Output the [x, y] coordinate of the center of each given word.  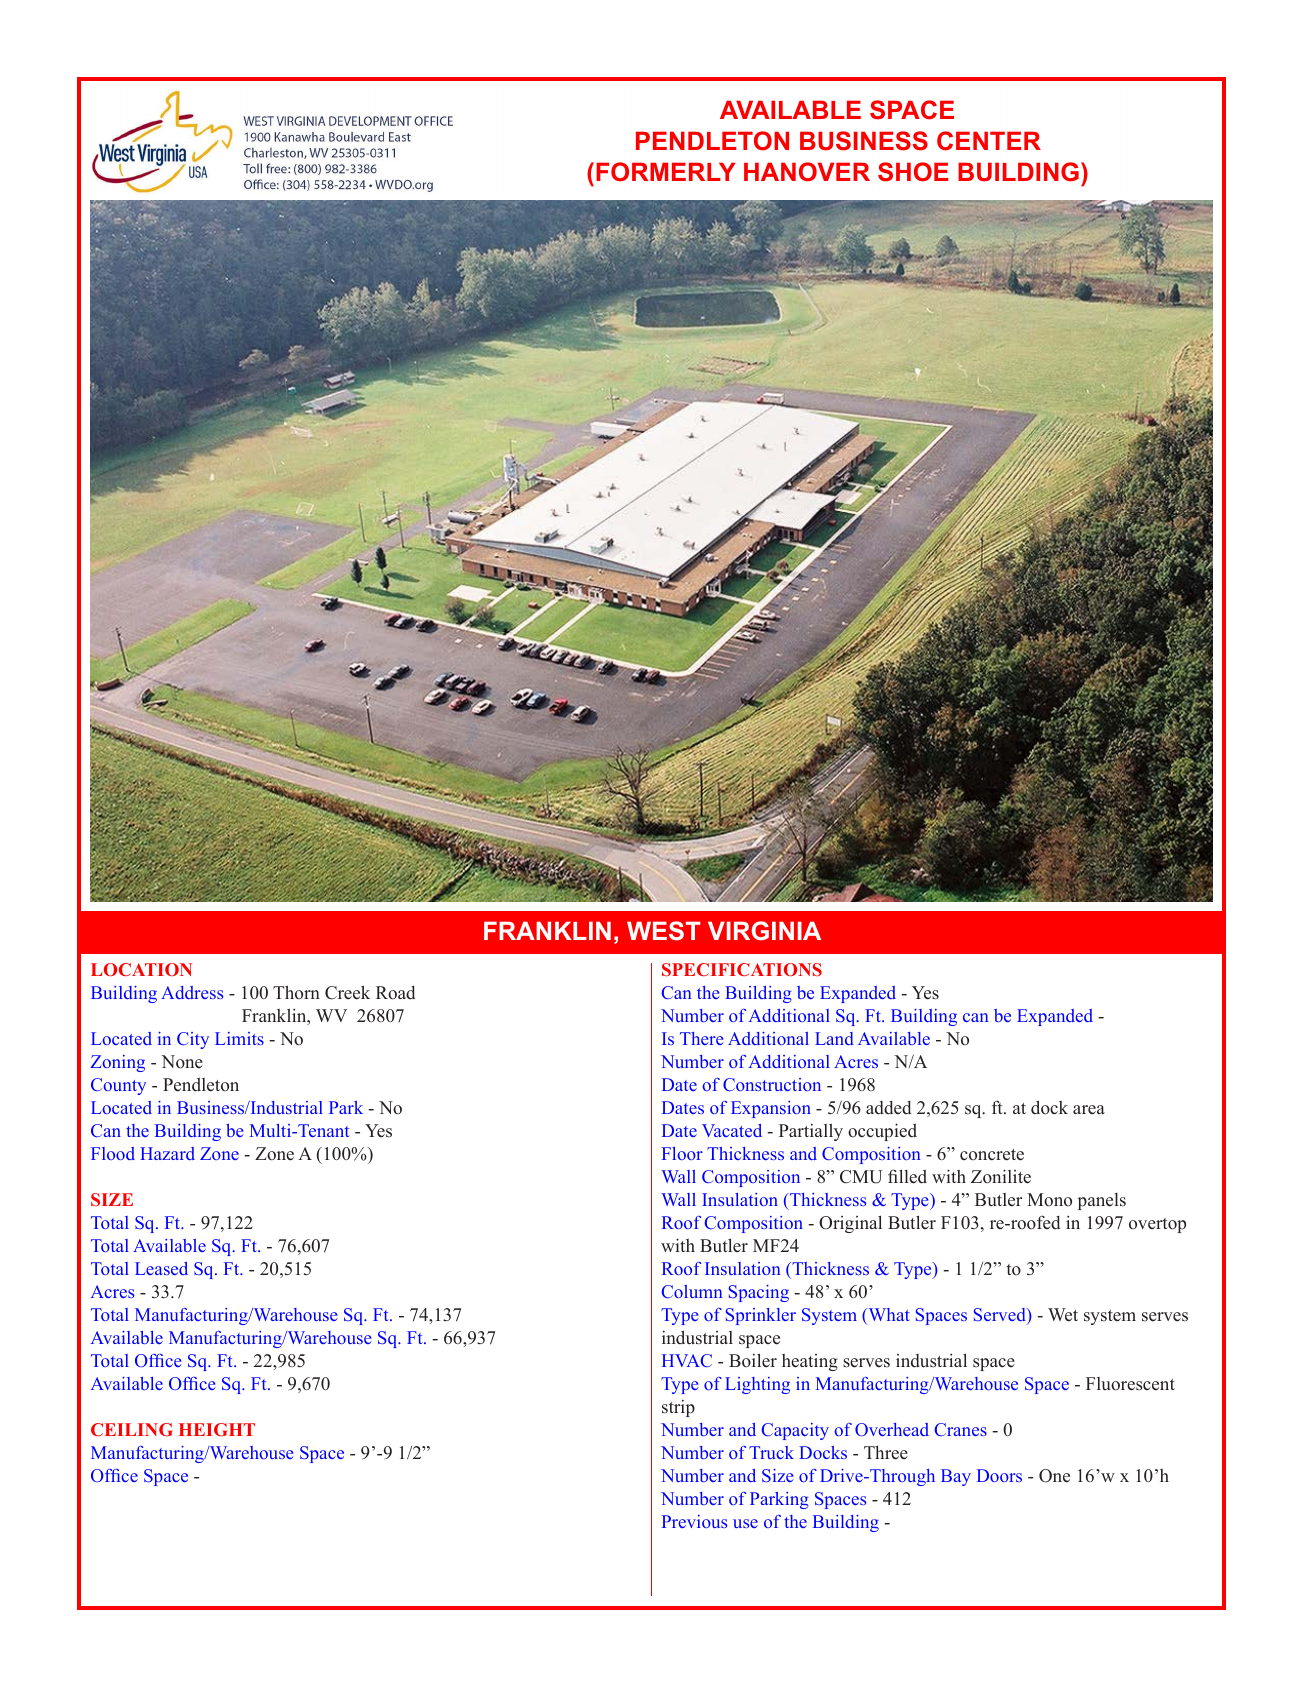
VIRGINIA [764, 931]
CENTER [989, 141]
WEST [664, 931]
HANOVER [807, 172]
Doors [999, 1475]
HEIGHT [217, 1429]
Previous [694, 1521]
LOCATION [141, 969]
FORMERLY [666, 172]
